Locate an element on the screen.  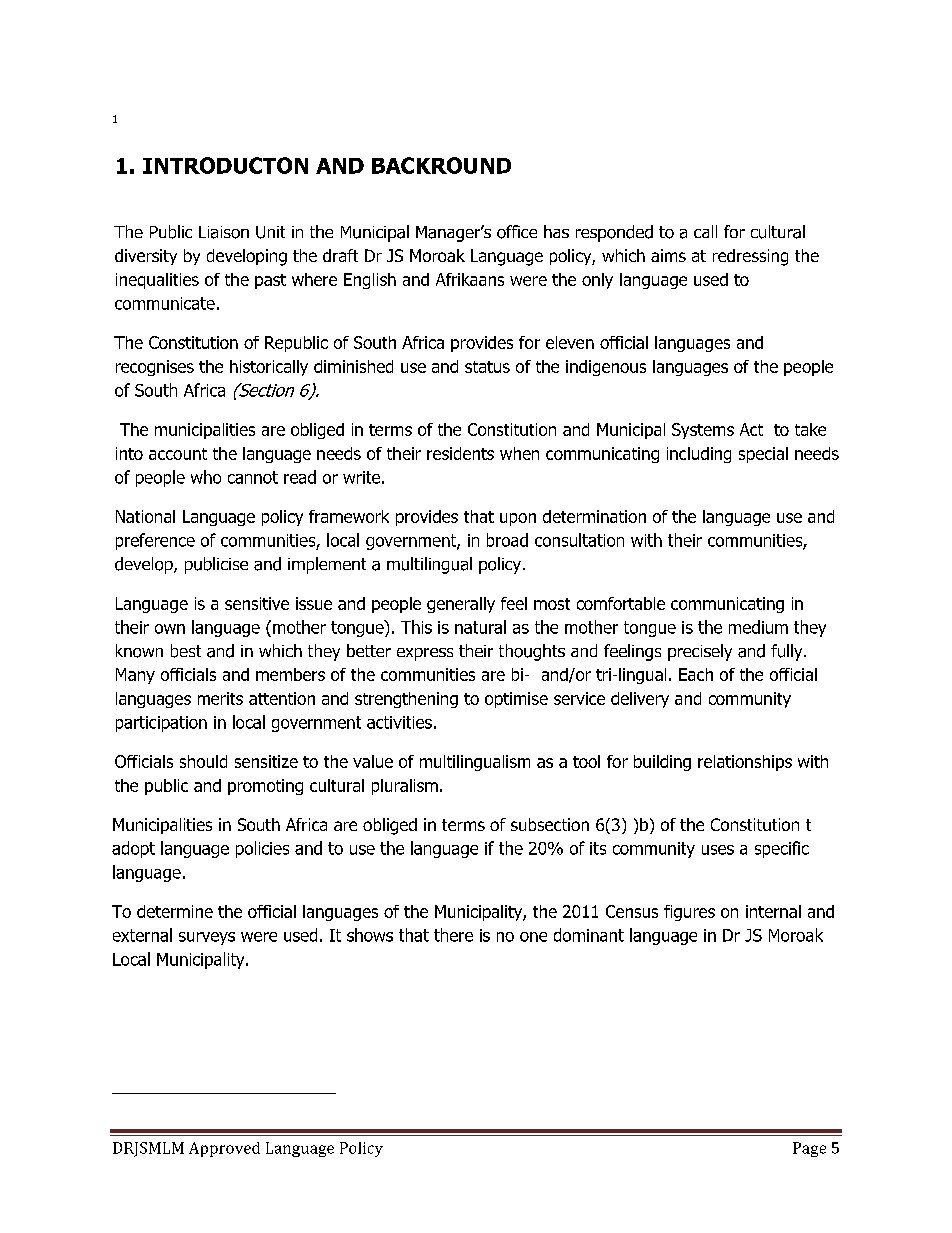
aims is located at coordinates (668, 255).
